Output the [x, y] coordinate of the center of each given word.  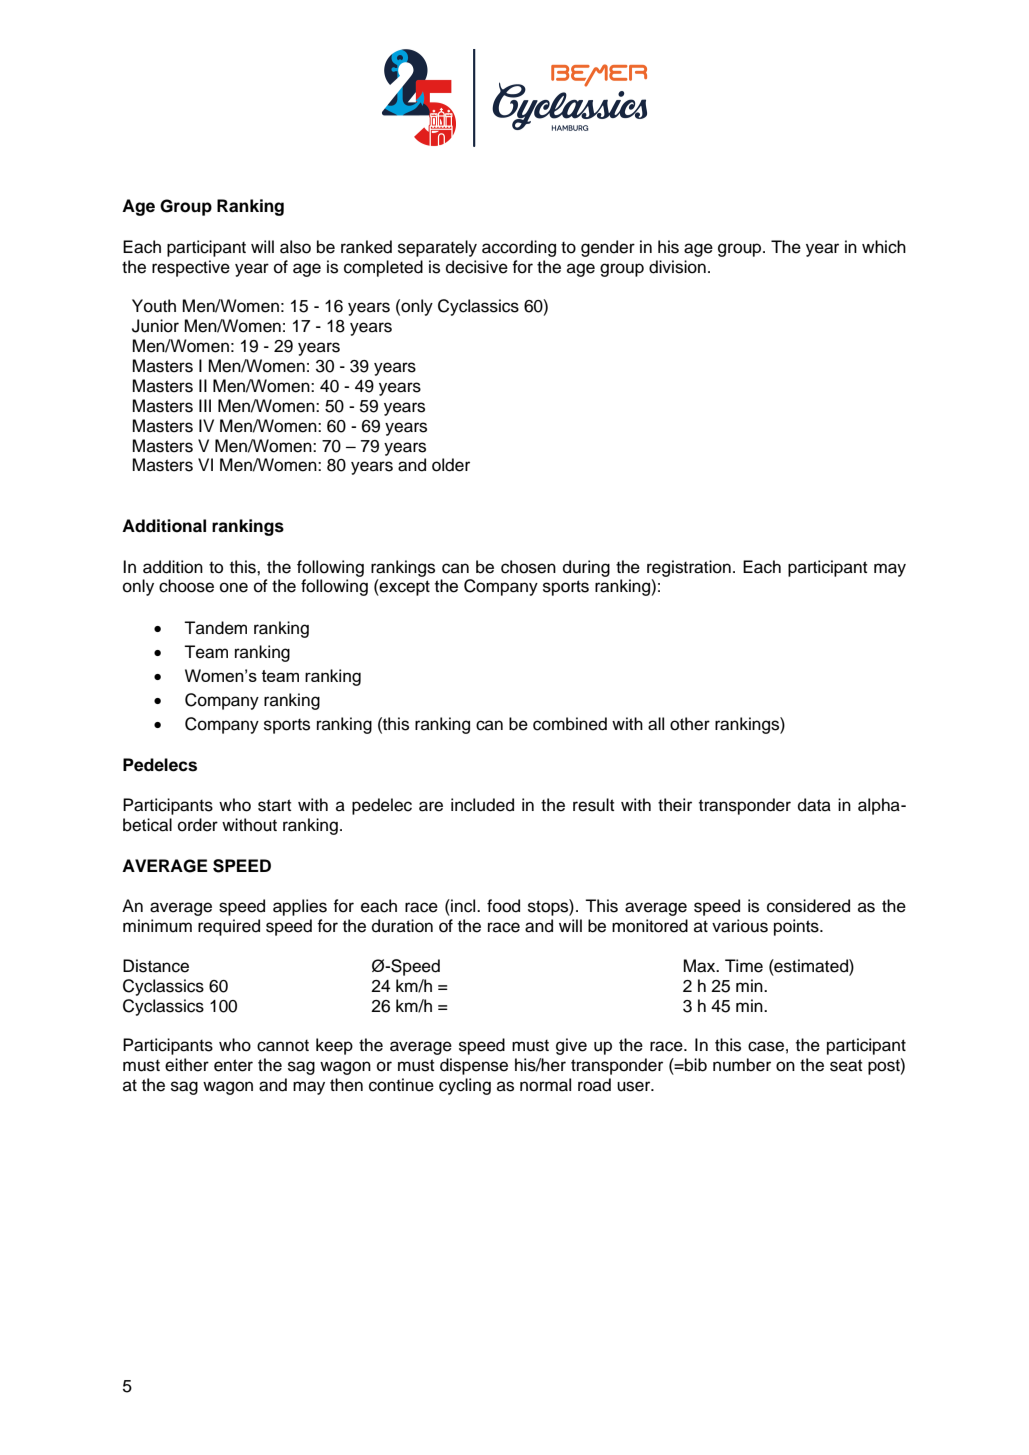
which [884, 247]
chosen [528, 567]
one [234, 587]
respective [191, 268]
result [593, 805]
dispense [474, 1066]
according [519, 248]
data [814, 805]
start [274, 805]
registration [689, 568]
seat [846, 1065]
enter [233, 1065]
